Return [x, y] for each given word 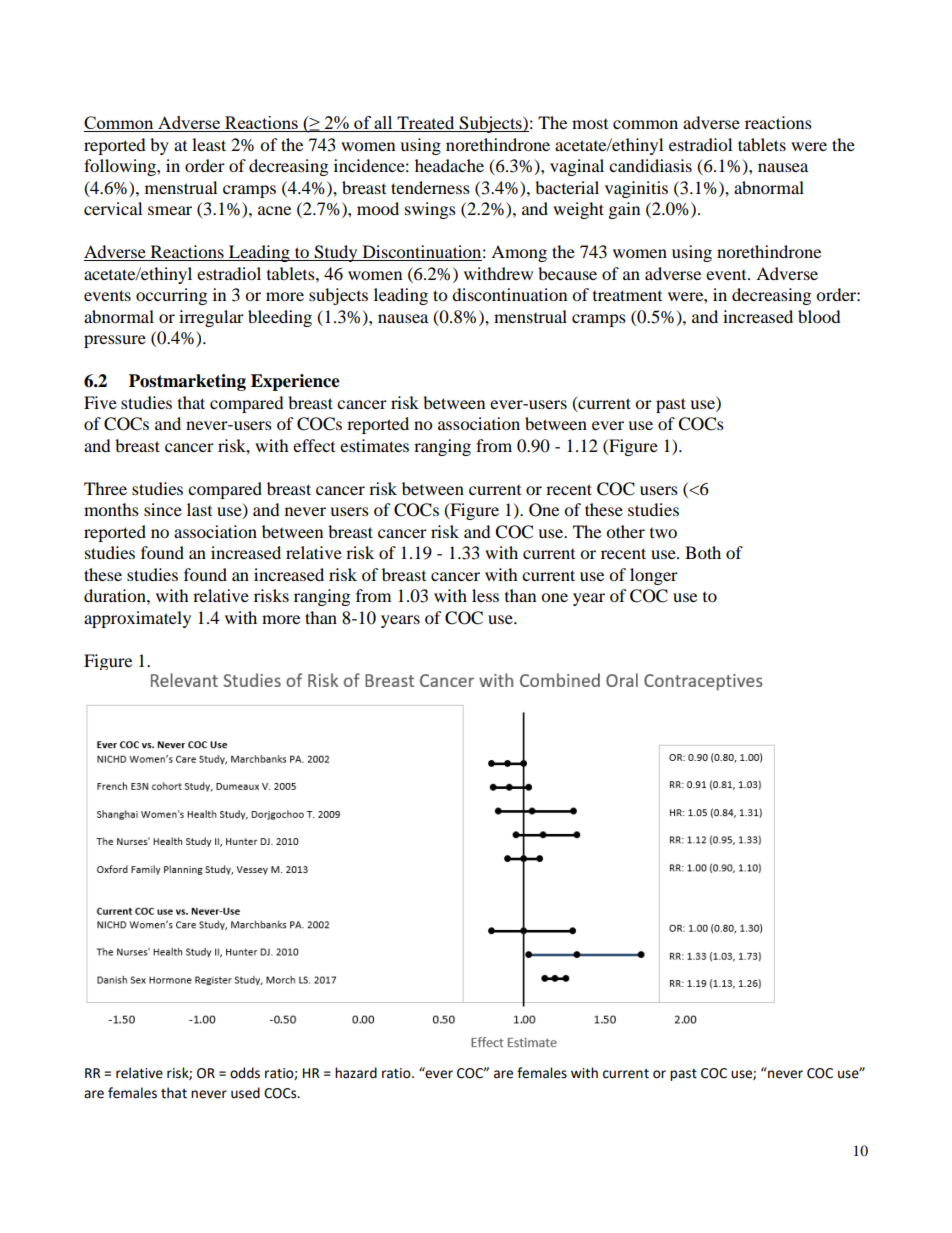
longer [654, 576]
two [663, 533]
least [209, 144]
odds [245, 1073]
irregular [211, 318]
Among [519, 253]
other [625, 531]
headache [449, 165]
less [485, 595]
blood [819, 316]
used [245, 1093]
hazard [356, 1073]
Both [703, 552]
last [199, 509]
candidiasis [650, 165]
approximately [137, 619]
